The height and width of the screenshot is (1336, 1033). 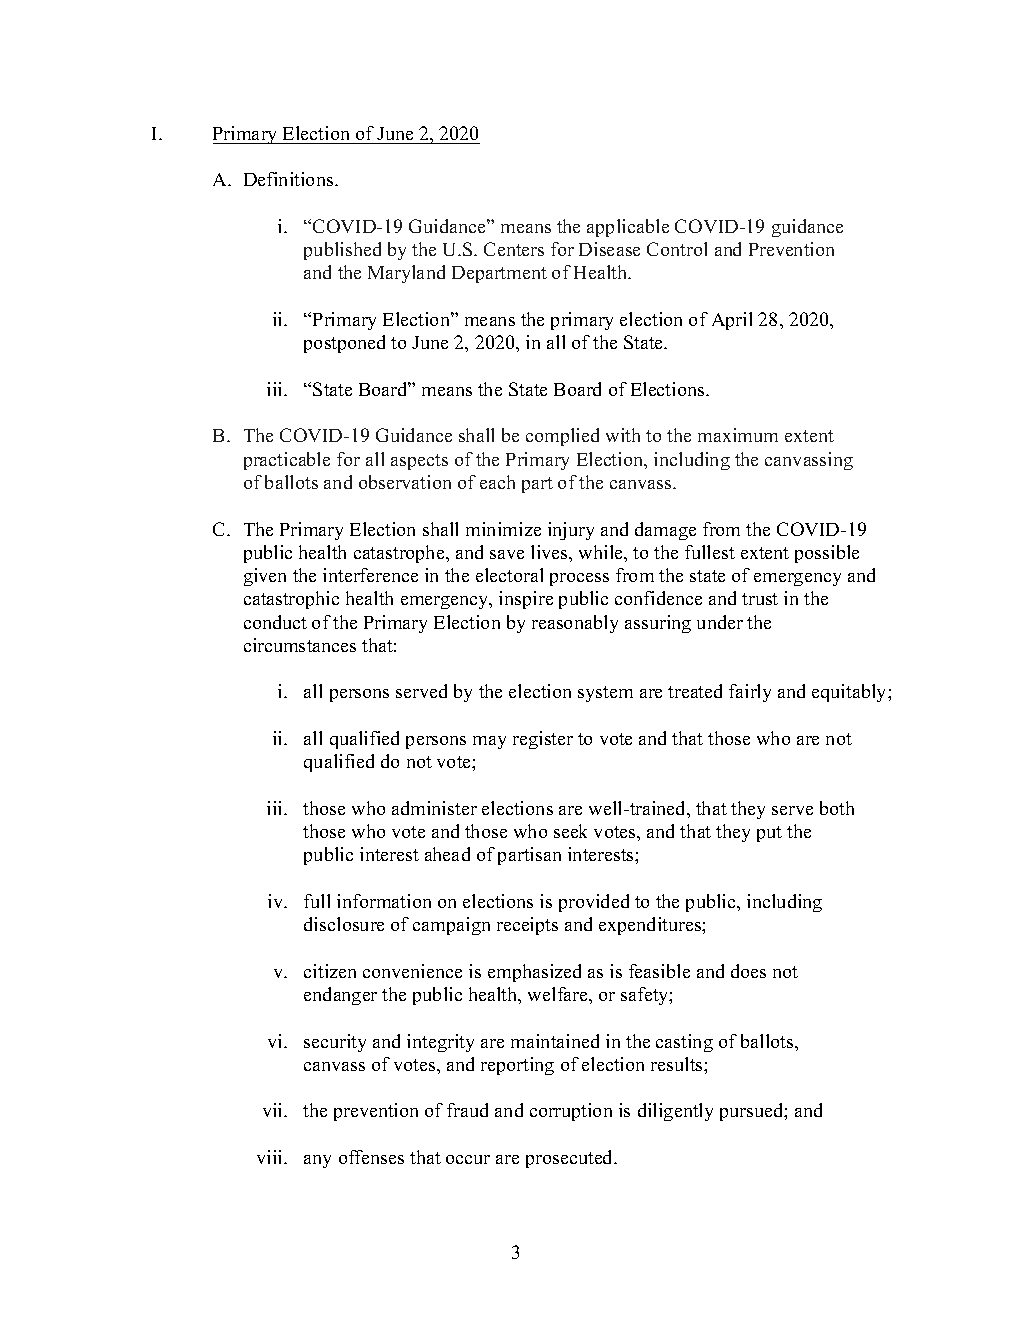 What do you see at coordinates (514, 249) in the screenshot?
I see `Centers` at bounding box center [514, 249].
